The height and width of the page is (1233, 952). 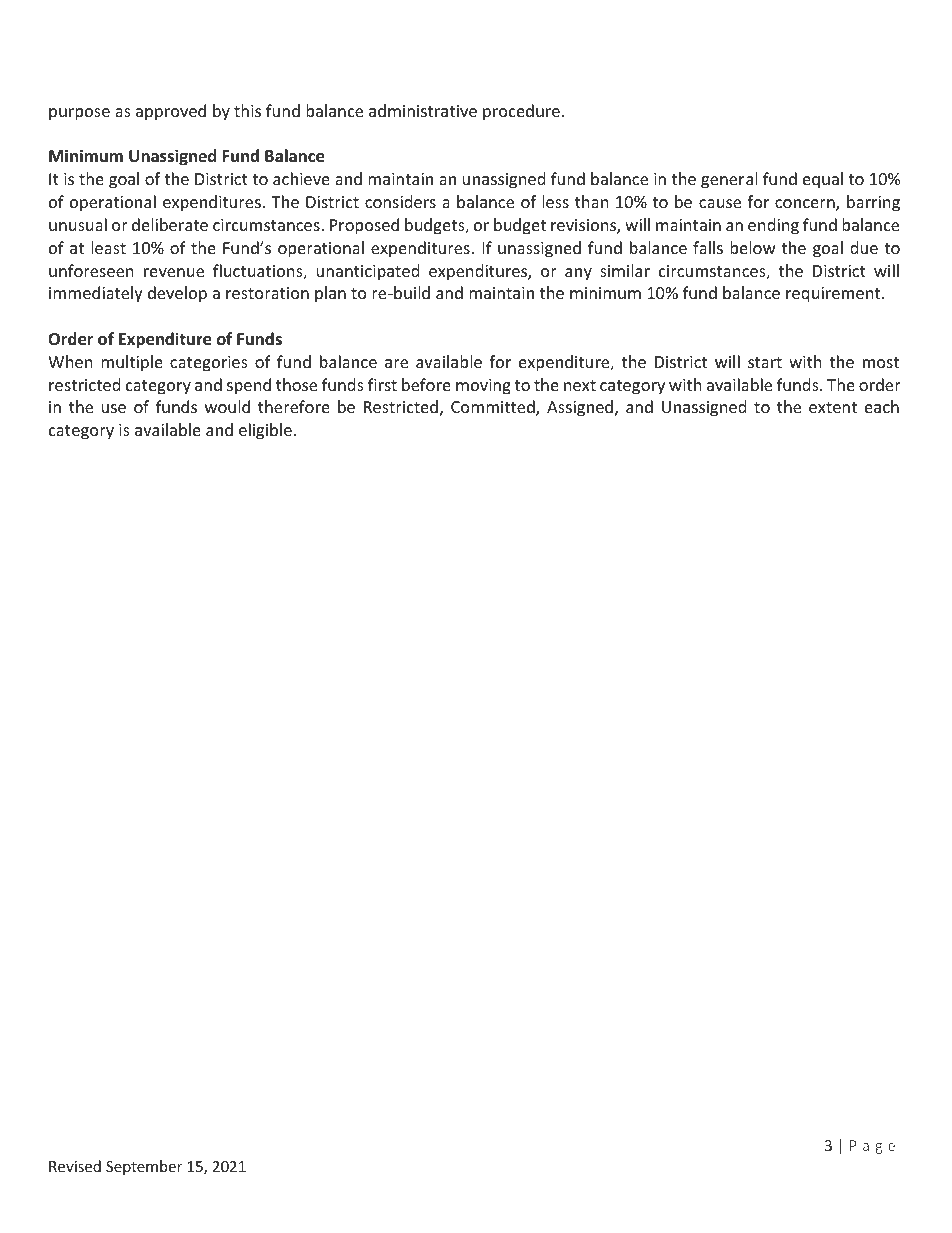 I want to click on multiple, so click(x=132, y=363).
